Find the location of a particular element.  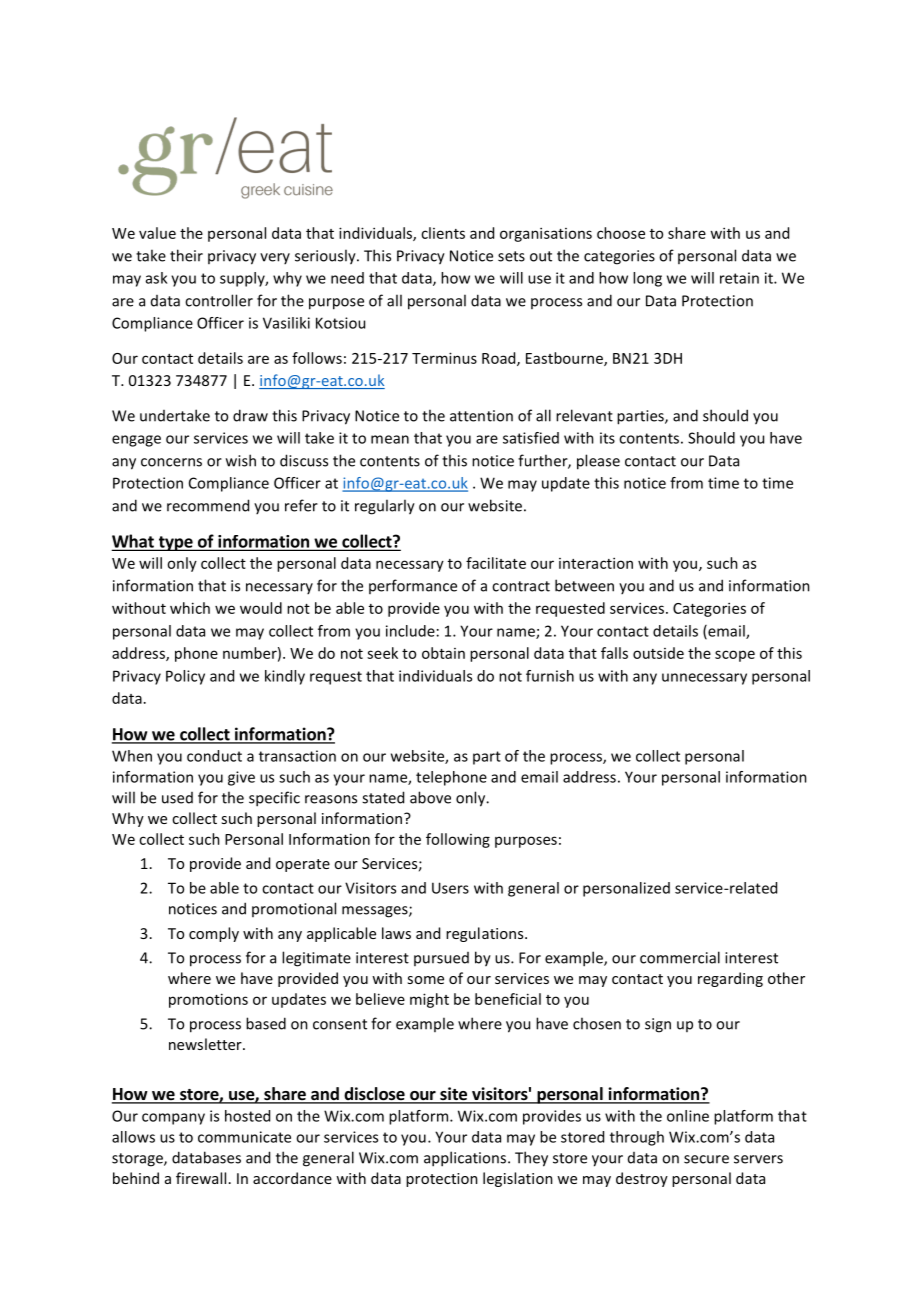

firewall is located at coordinates (201, 1178).
